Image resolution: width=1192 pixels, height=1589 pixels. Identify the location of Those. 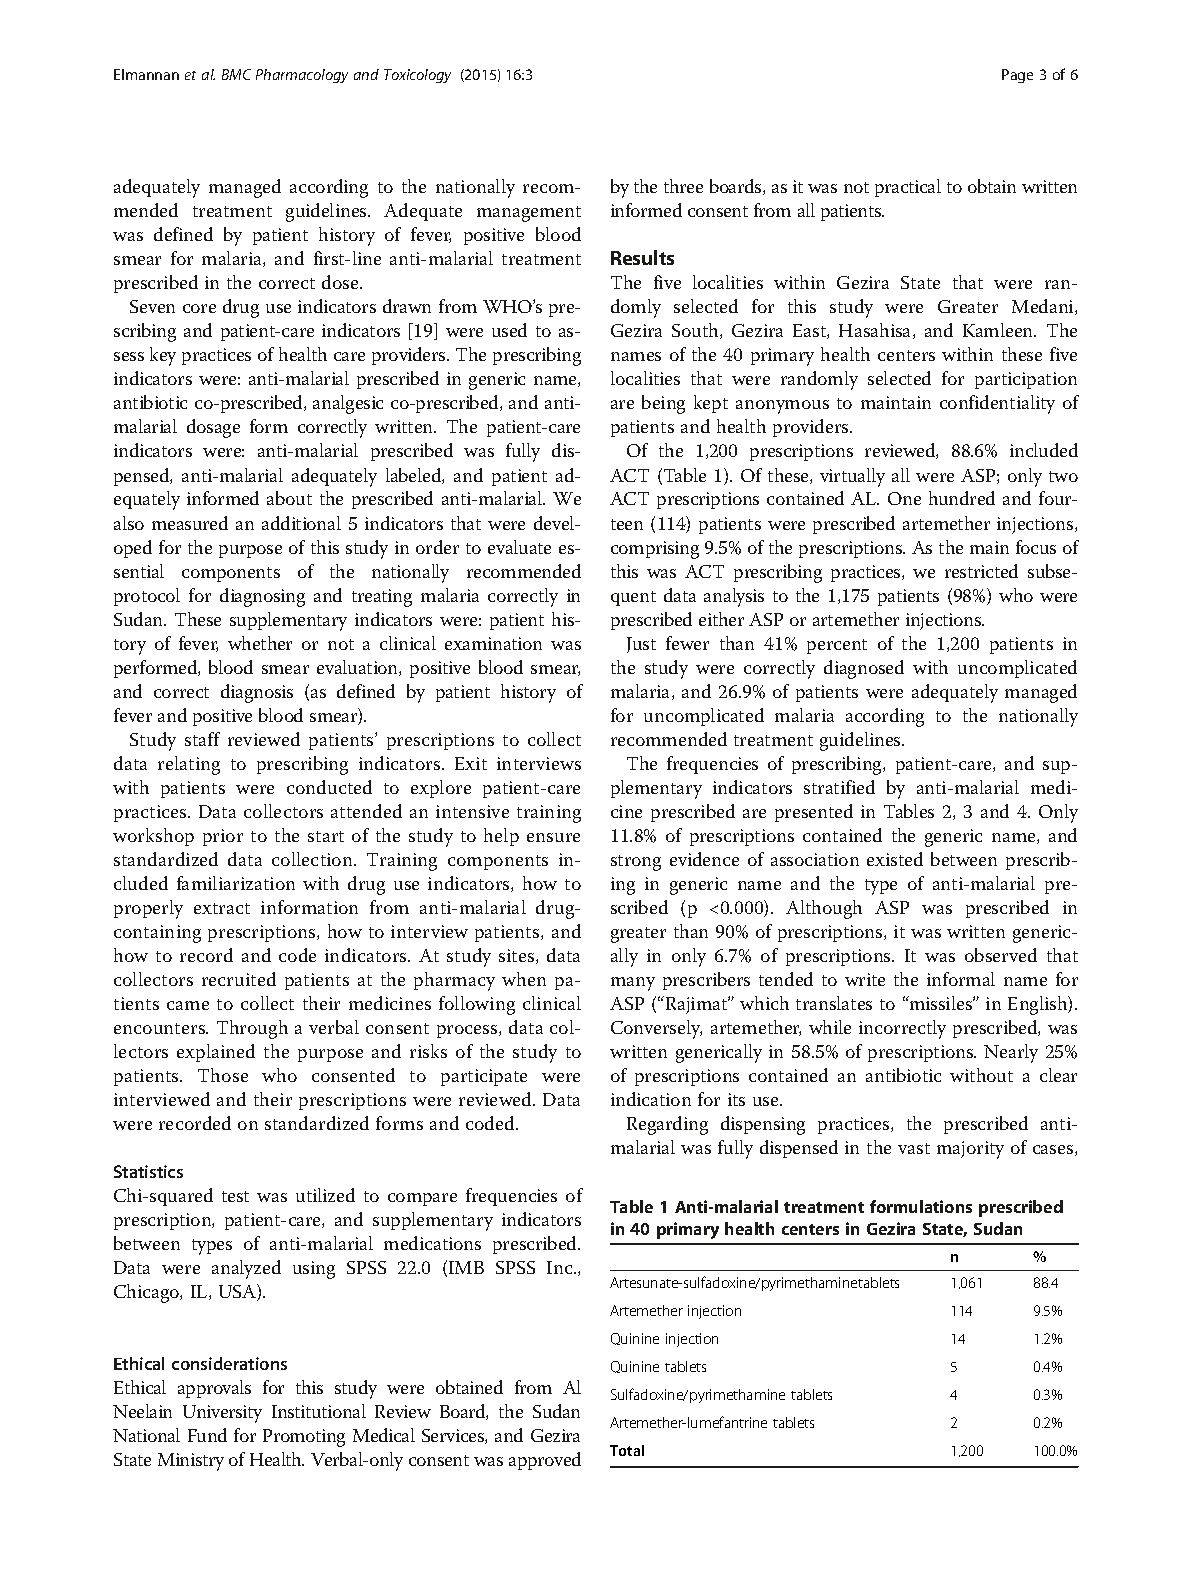
(223, 1075).
